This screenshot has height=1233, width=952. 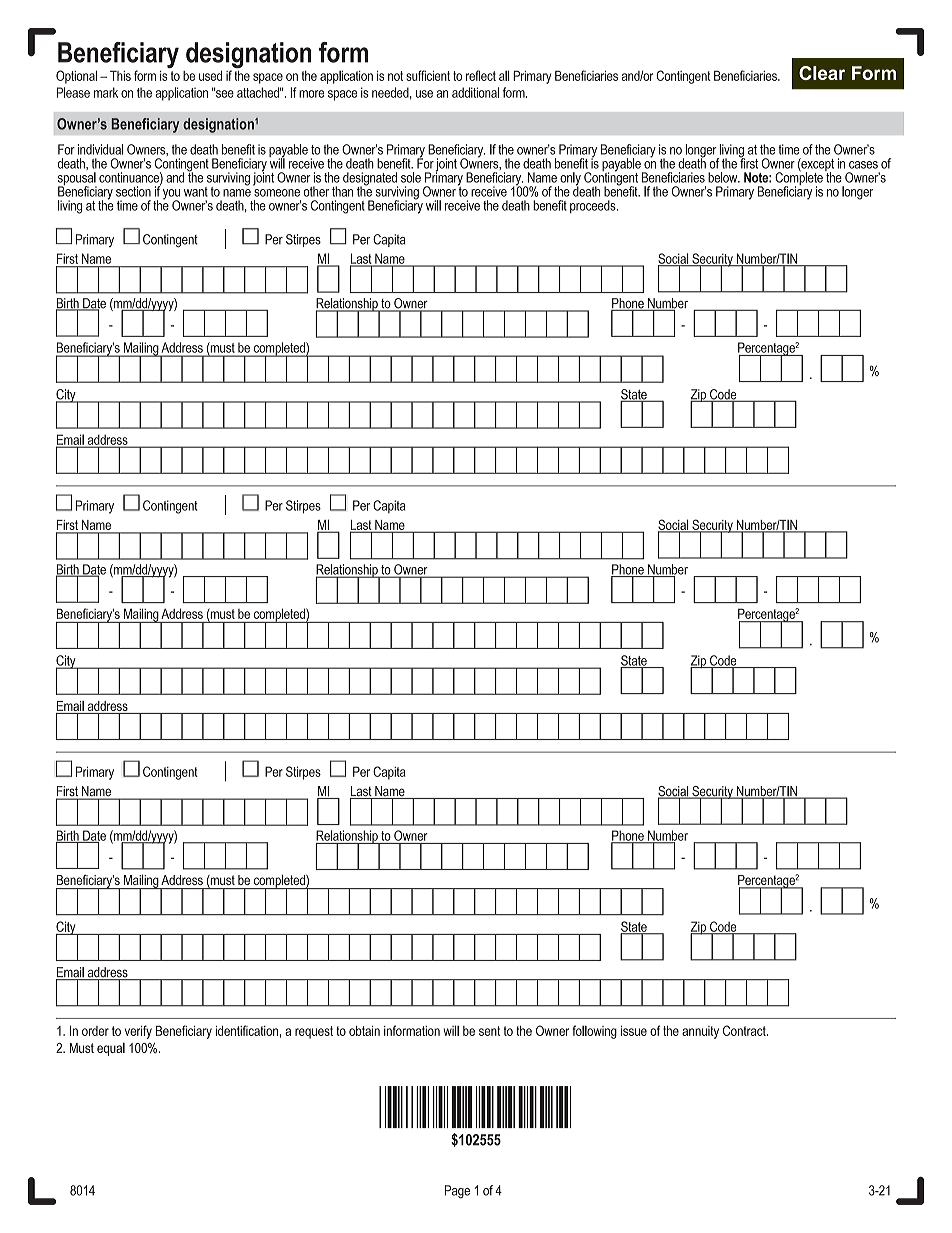 I want to click on used, so click(x=210, y=75).
